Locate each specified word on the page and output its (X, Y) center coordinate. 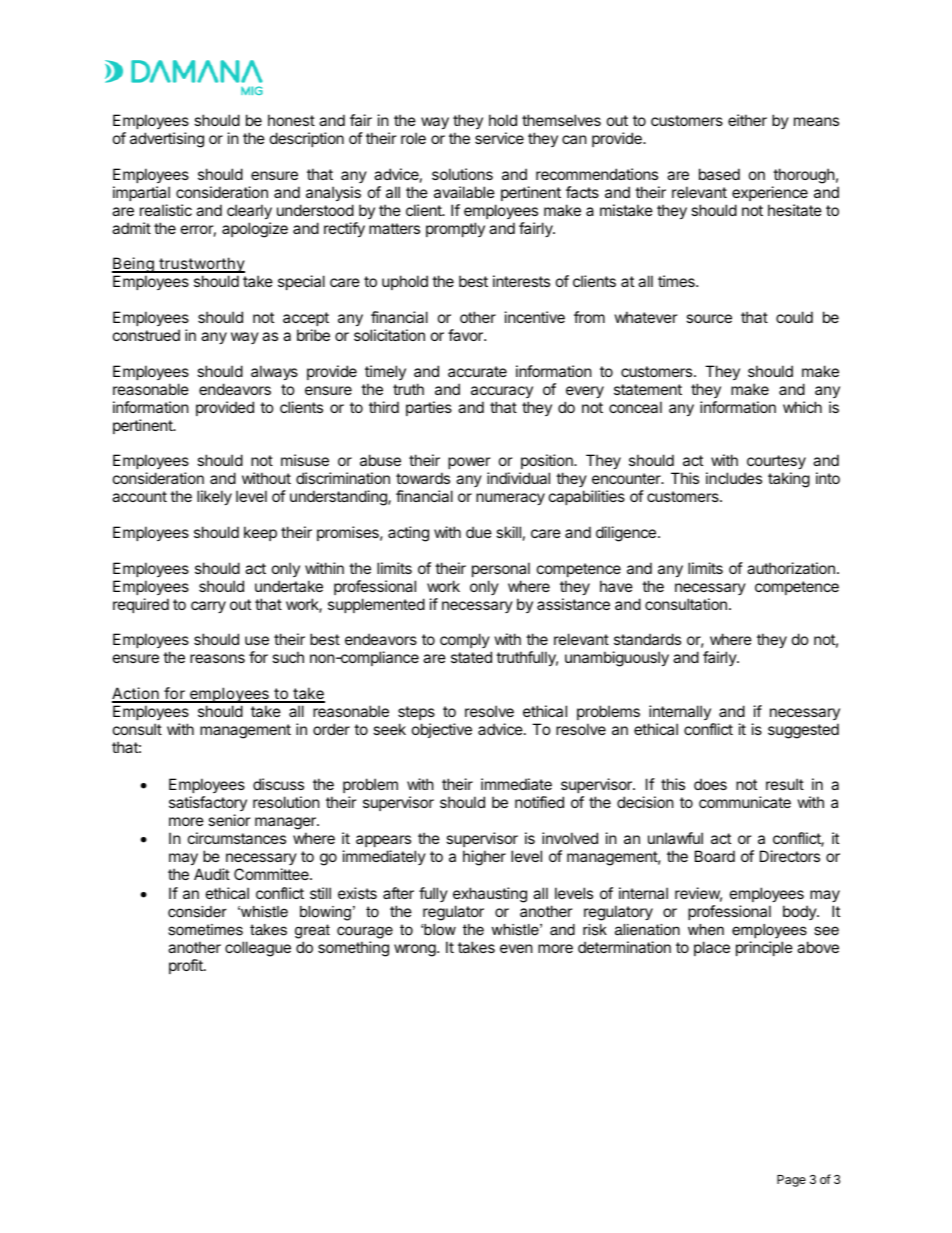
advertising (167, 140)
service (499, 138)
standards (647, 639)
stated (471, 657)
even (516, 948)
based (719, 174)
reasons (217, 658)
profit (187, 966)
